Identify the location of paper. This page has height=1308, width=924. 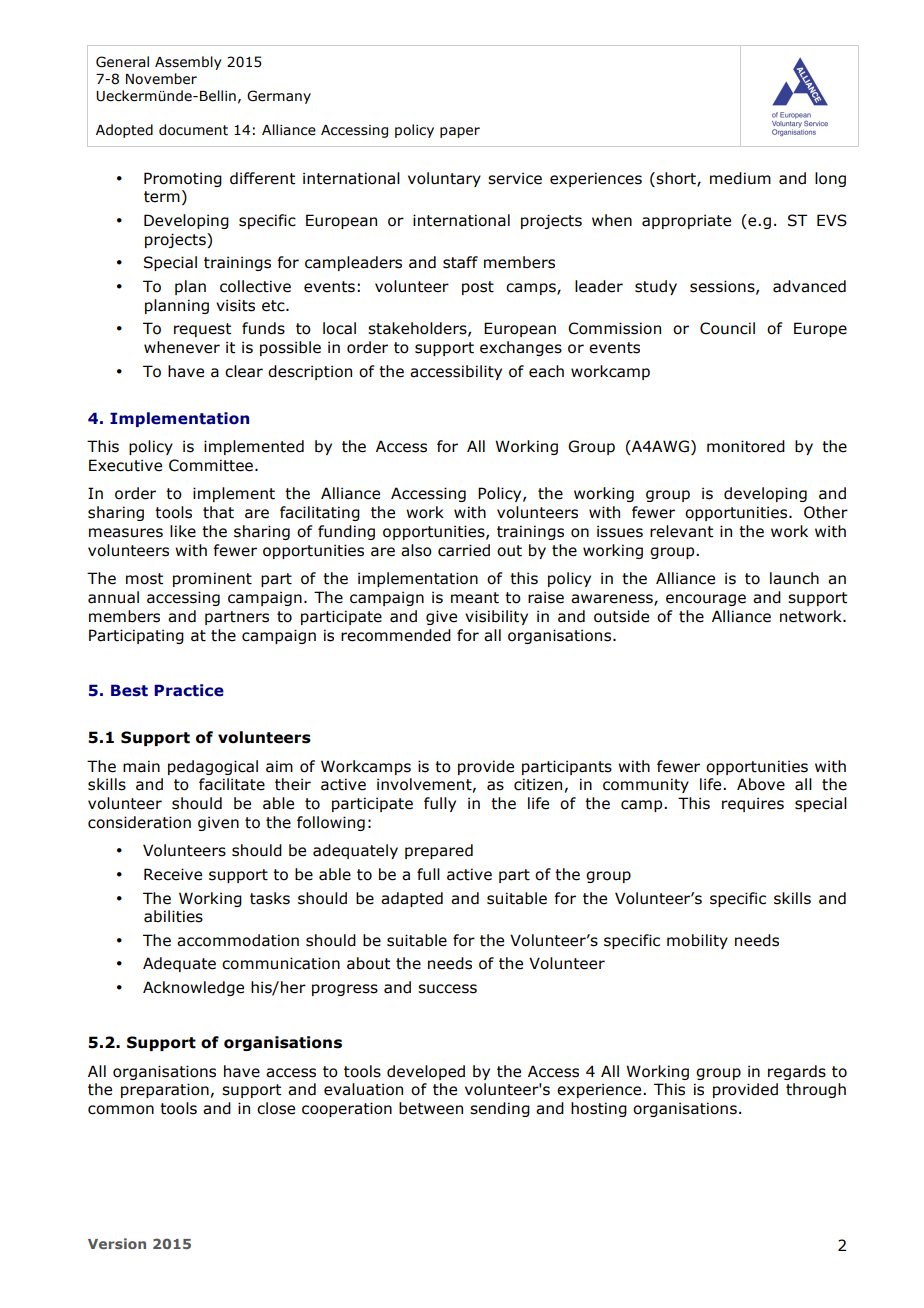
(460, 132).
